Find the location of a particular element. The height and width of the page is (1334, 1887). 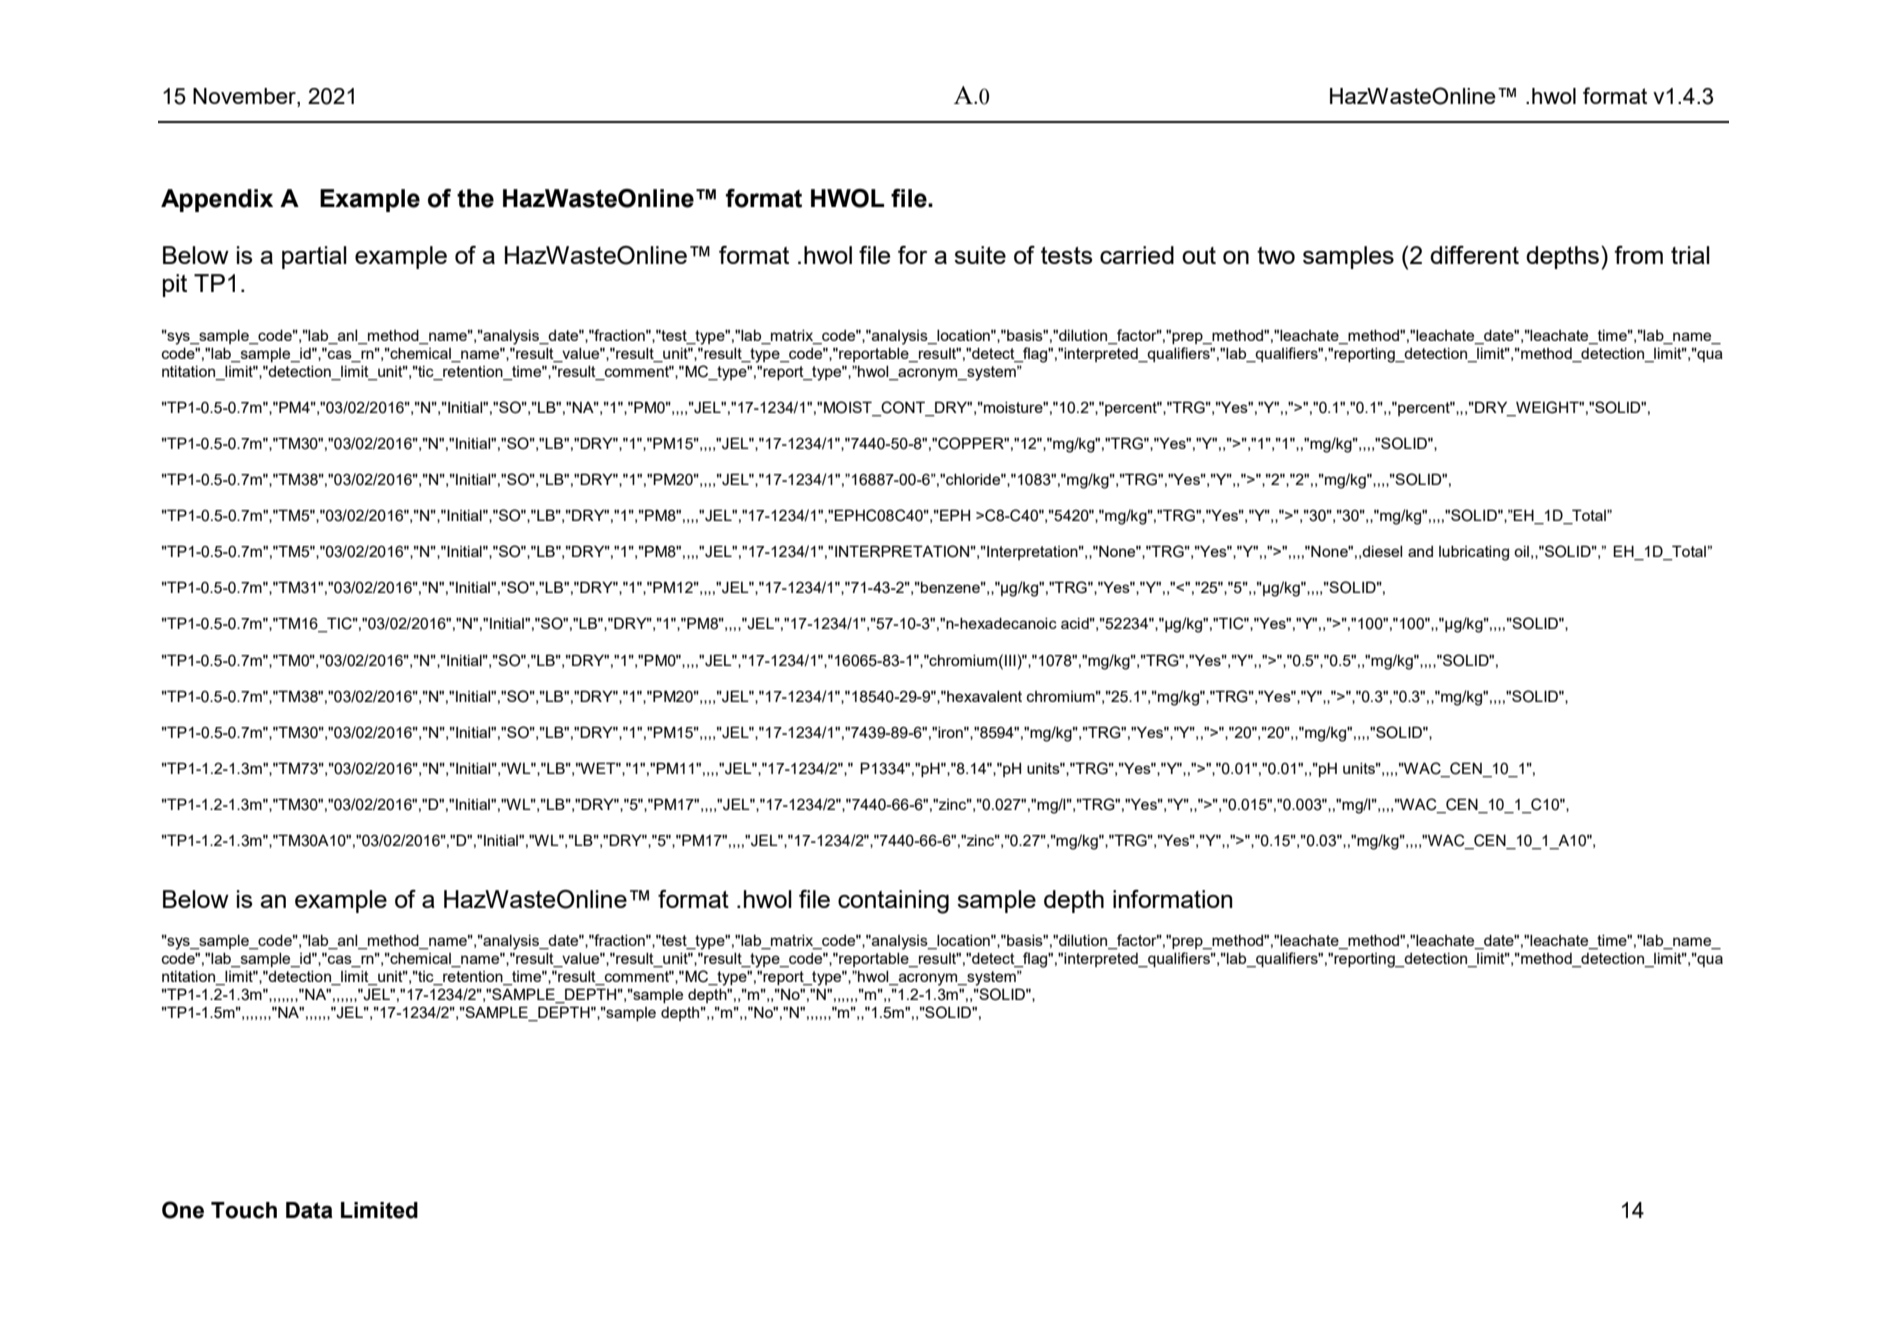

from is located at coordinates (1638, 255).
